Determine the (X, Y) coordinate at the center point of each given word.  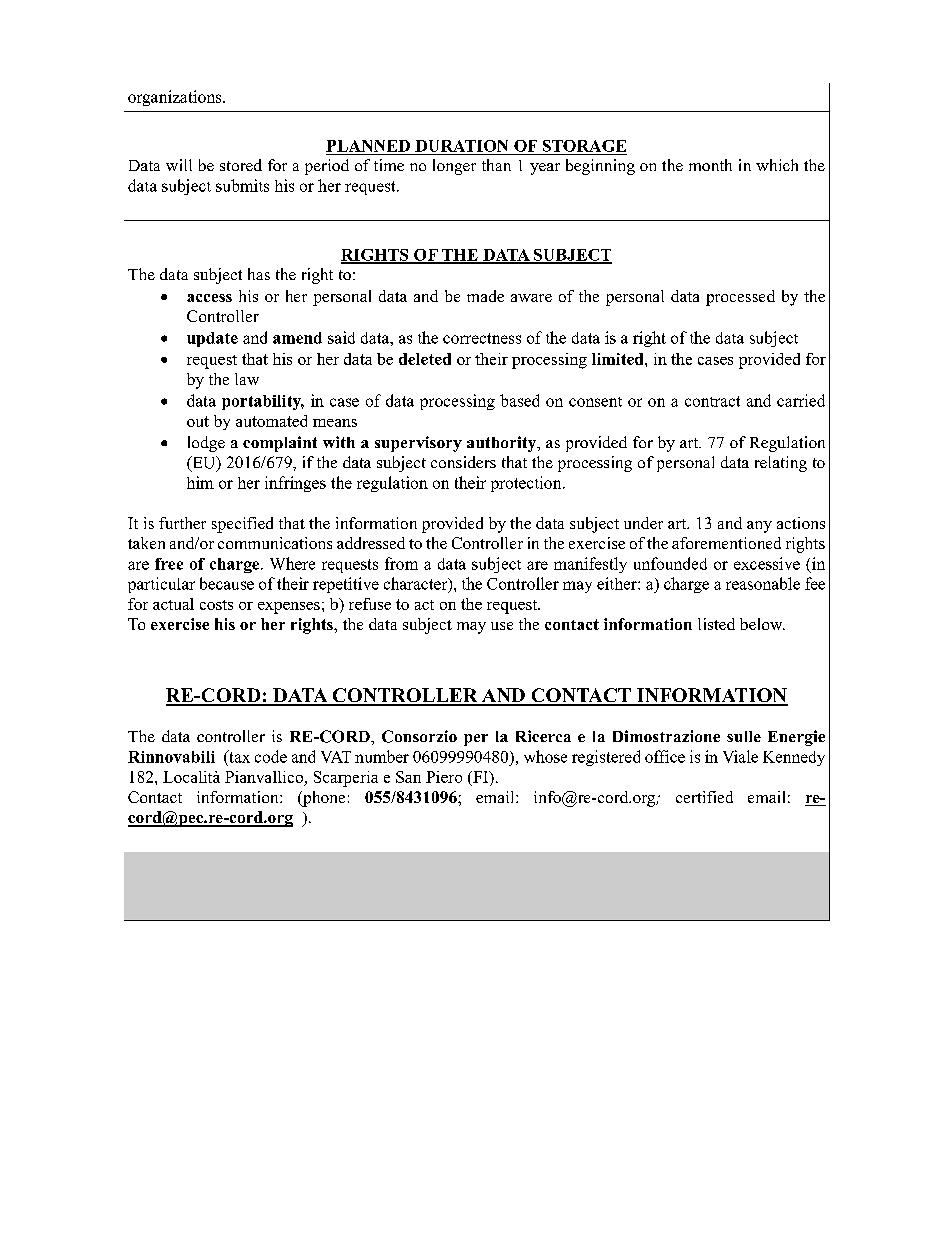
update (212, 339)
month (710, 165)
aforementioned (726, 543)
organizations (176, 98)
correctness (482, 338)
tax (238, 756)
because (227, 583)
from (401, 563)
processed (740, 298)
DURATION (461, 146)
